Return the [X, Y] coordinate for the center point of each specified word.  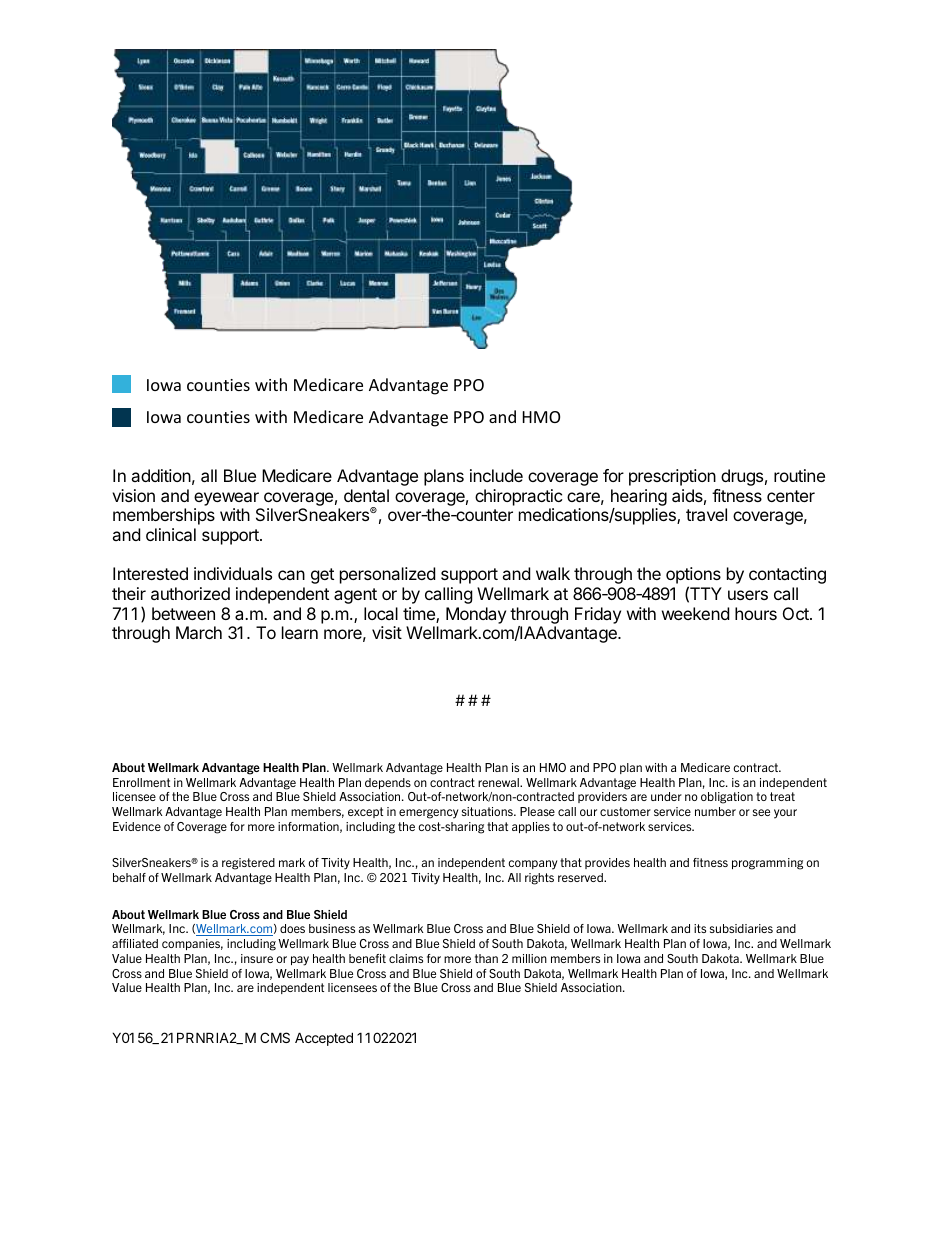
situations [488, 811]
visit [387, 632]
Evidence [137, 826]
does [292, 928]
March [199, 632]
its [700, 928]
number [715, 811]
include [496, 475]
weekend [695, 613]
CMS [275, 1037]
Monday [476, 615]
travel [706, 514]
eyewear [226, 499]
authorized [190, 593]
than [486, 958]
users [748, 595]
